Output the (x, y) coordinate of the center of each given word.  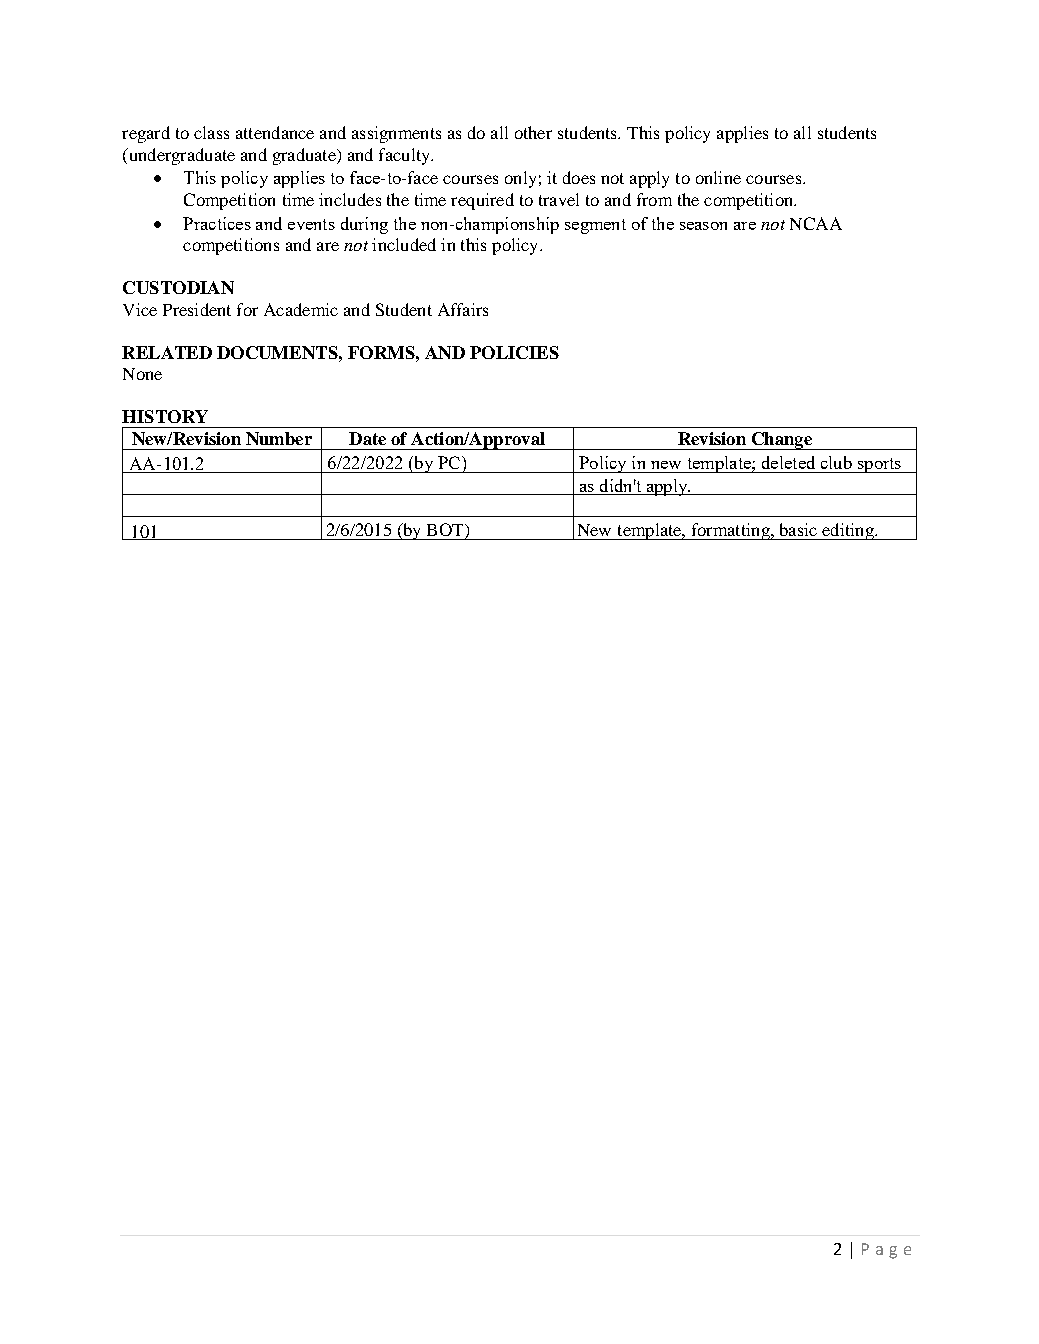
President (197, 309)
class (211, 132)
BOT (446, 531)
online (718, 177)
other (533, 132)
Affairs (463, 309)
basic (798, 529)
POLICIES (514, 352)
